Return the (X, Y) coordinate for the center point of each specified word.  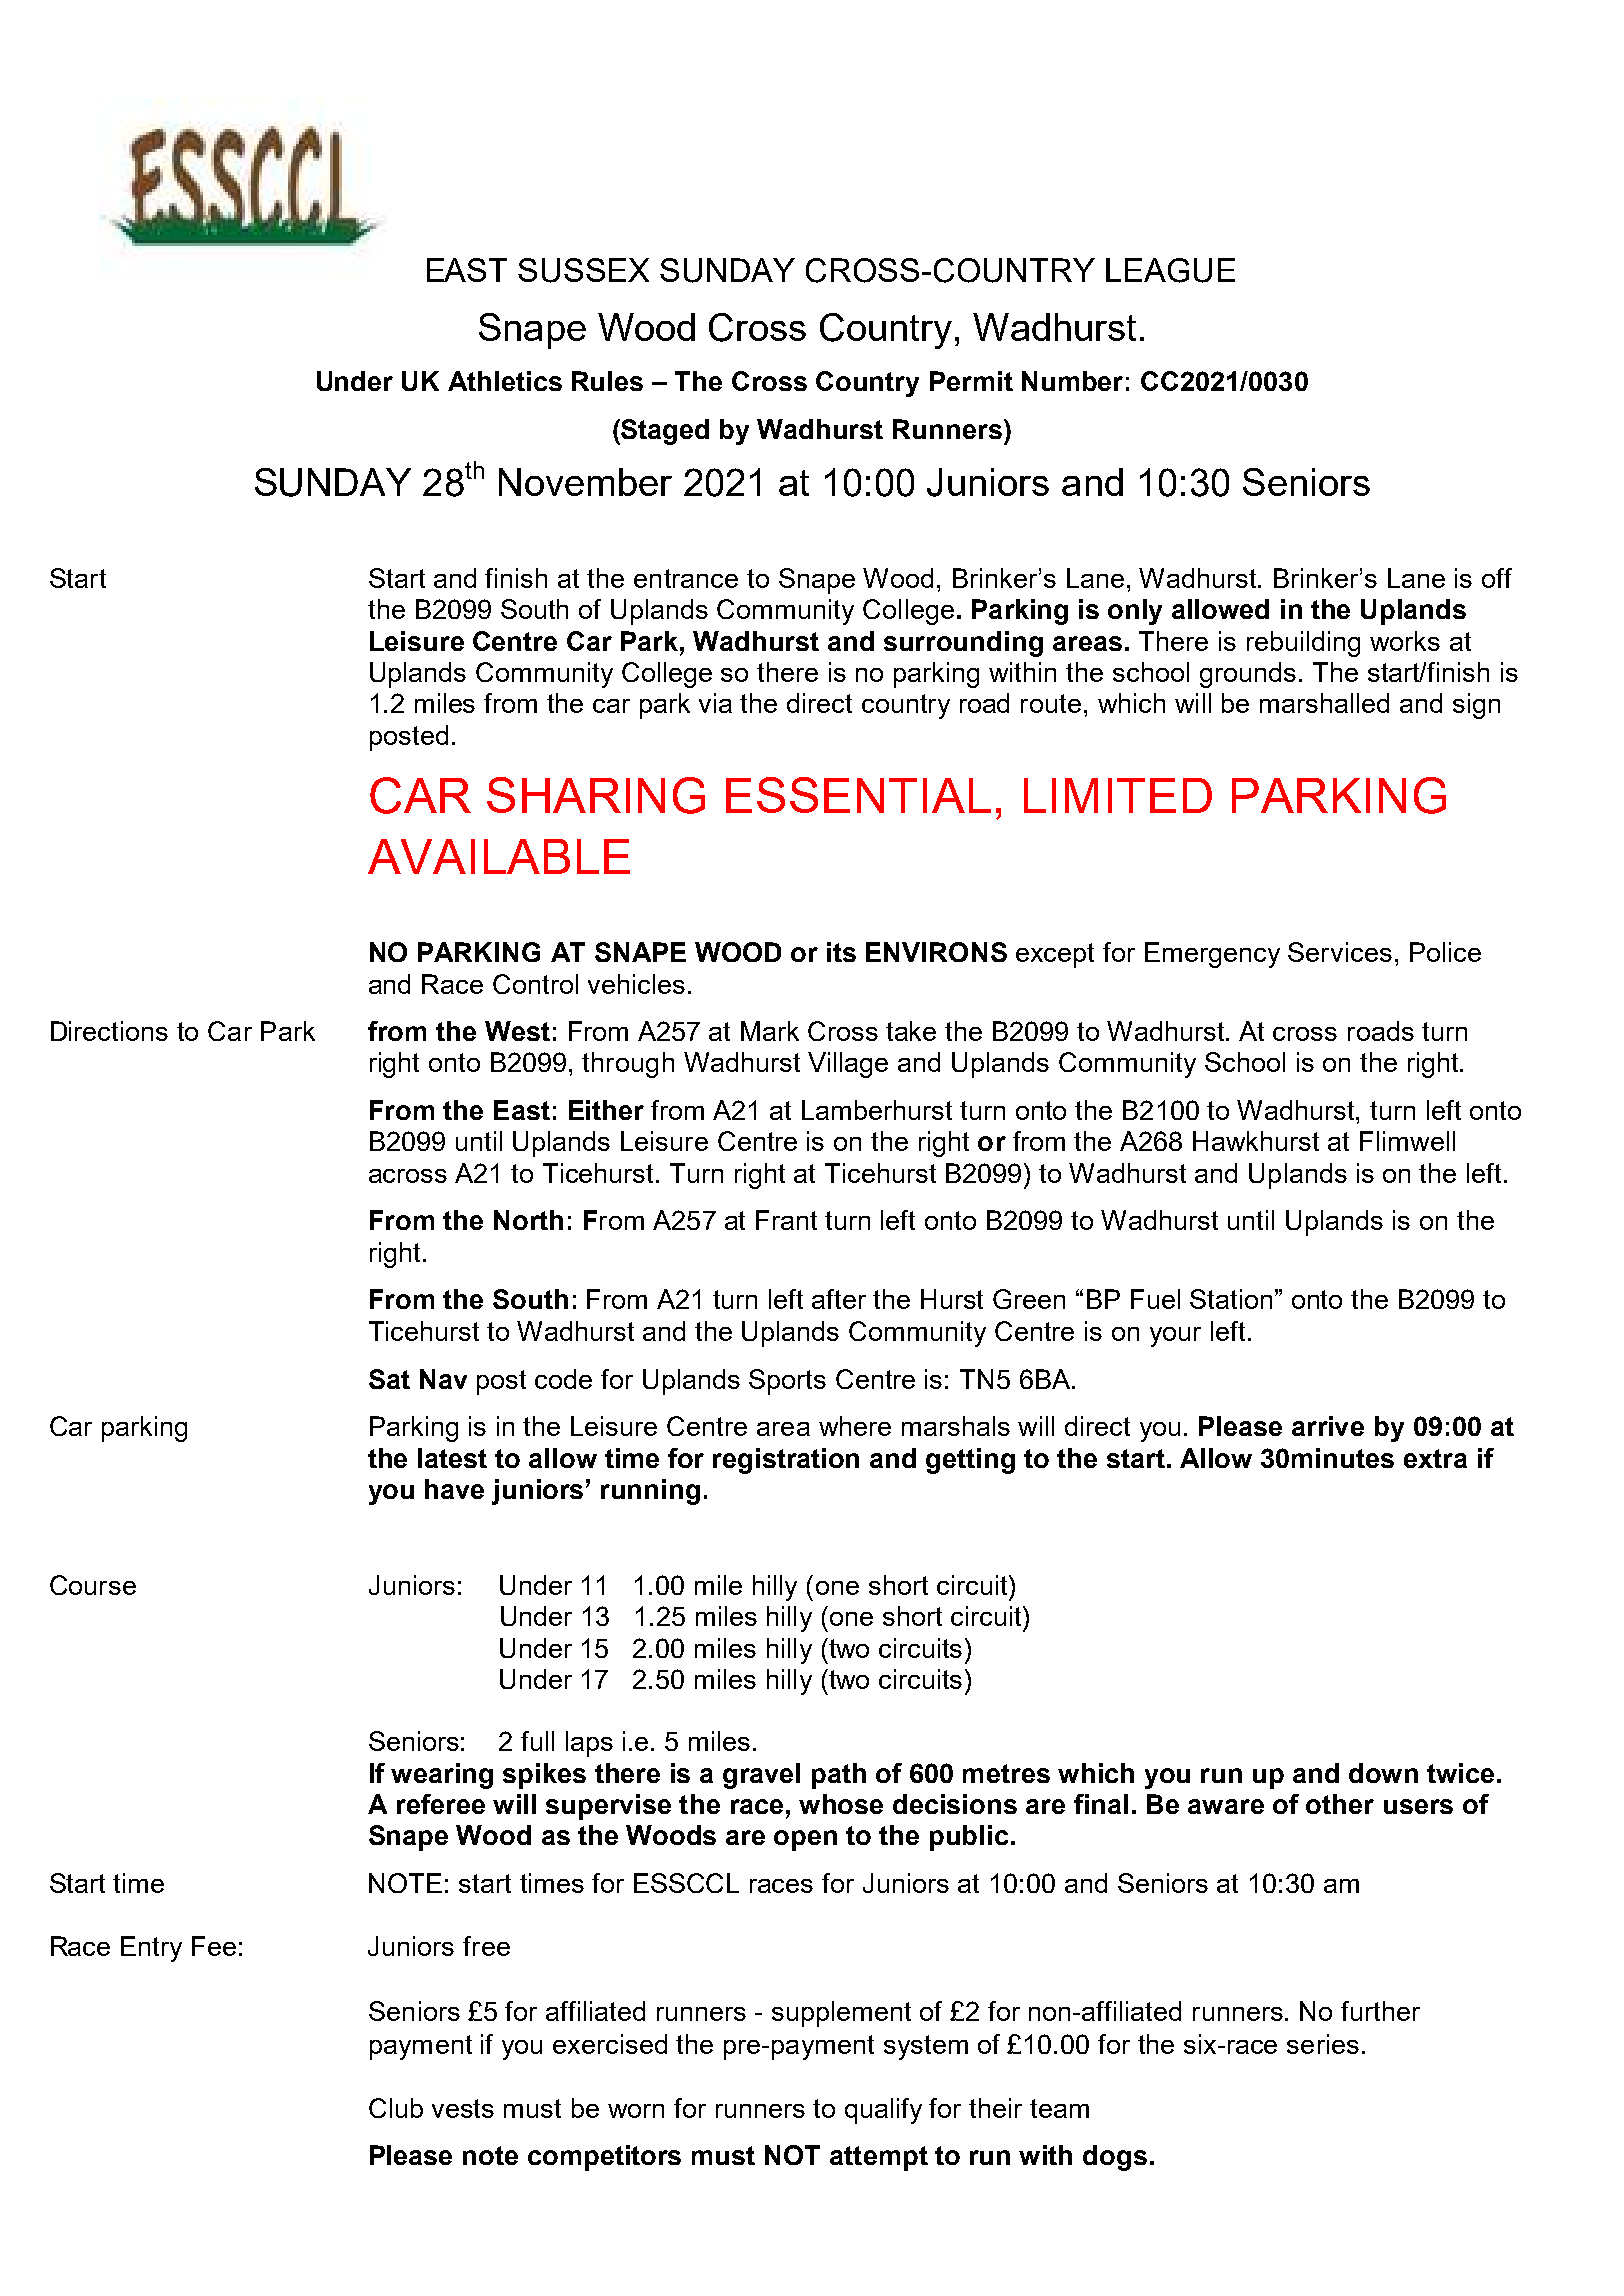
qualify (883, 2111)
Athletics (505, 381)
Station (1231, 1299)
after (839, 1299)
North (528, 1220)
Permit (971, 381)
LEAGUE (1170, 270)
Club (396, 2108)
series (1323, 2044)
